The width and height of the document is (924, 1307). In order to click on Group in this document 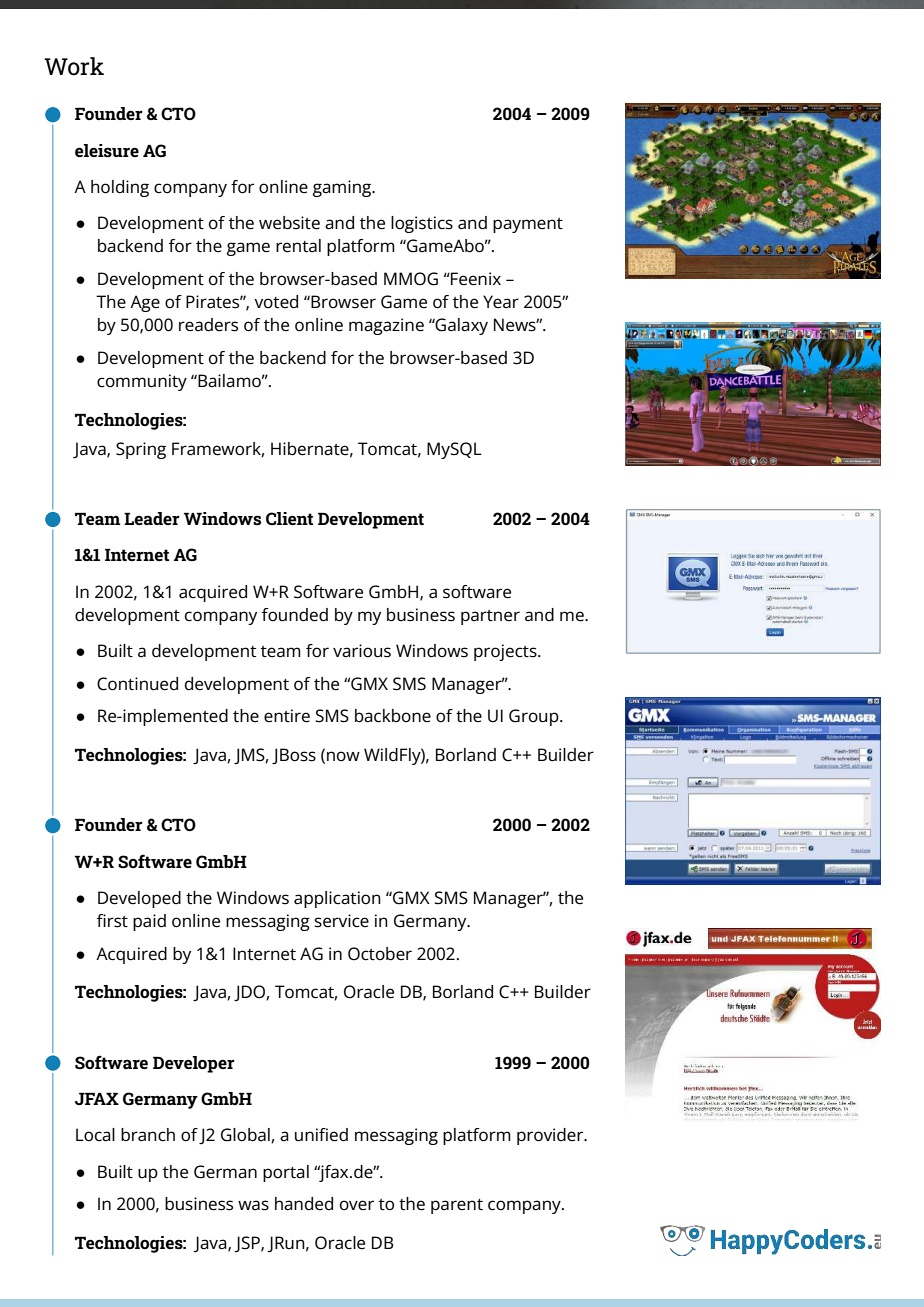, I will do `click(535, 717)`.
